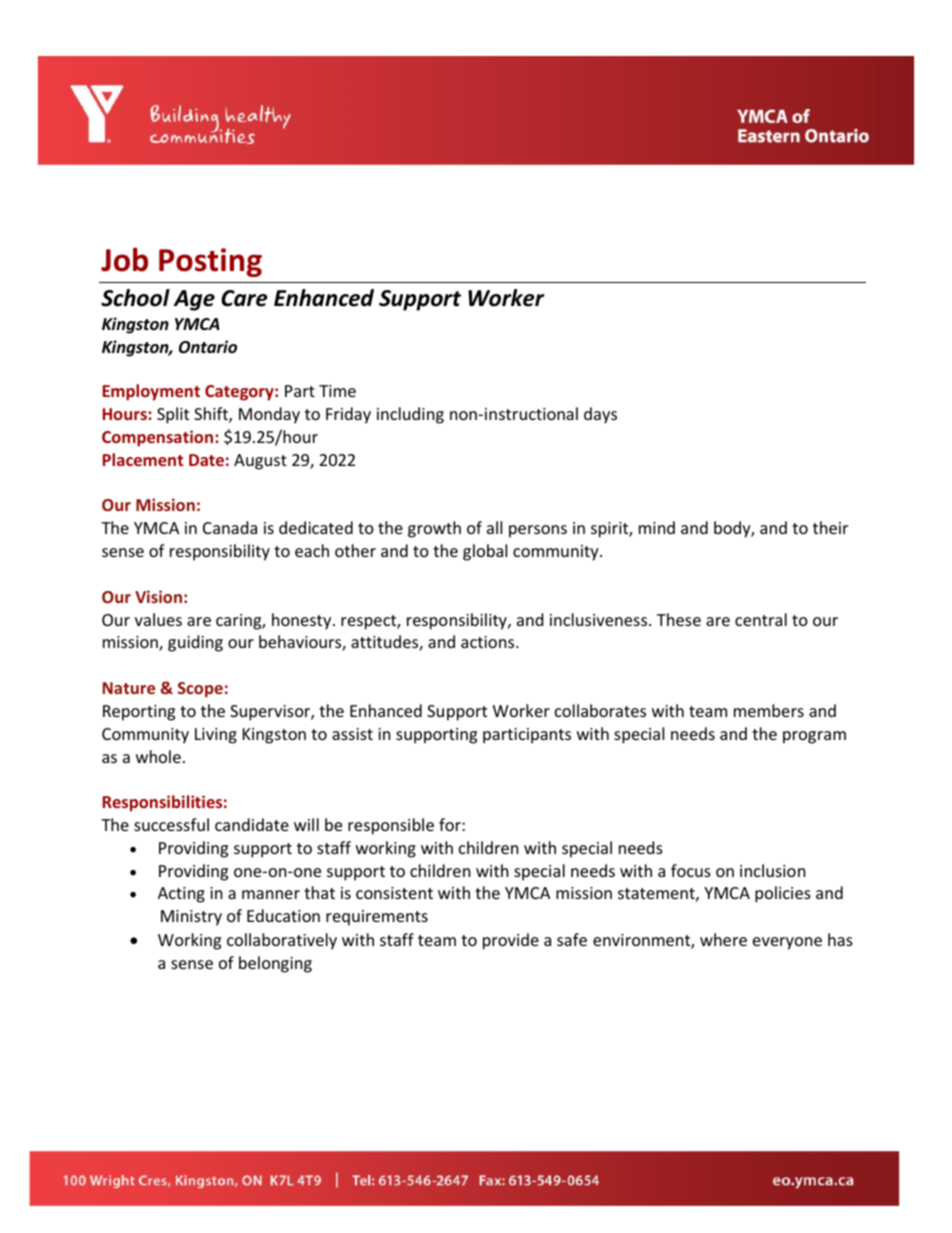 This page has height=1233, width=952. Describe the element at coordinates (494, 527) in the page. I see `all` at that location.
